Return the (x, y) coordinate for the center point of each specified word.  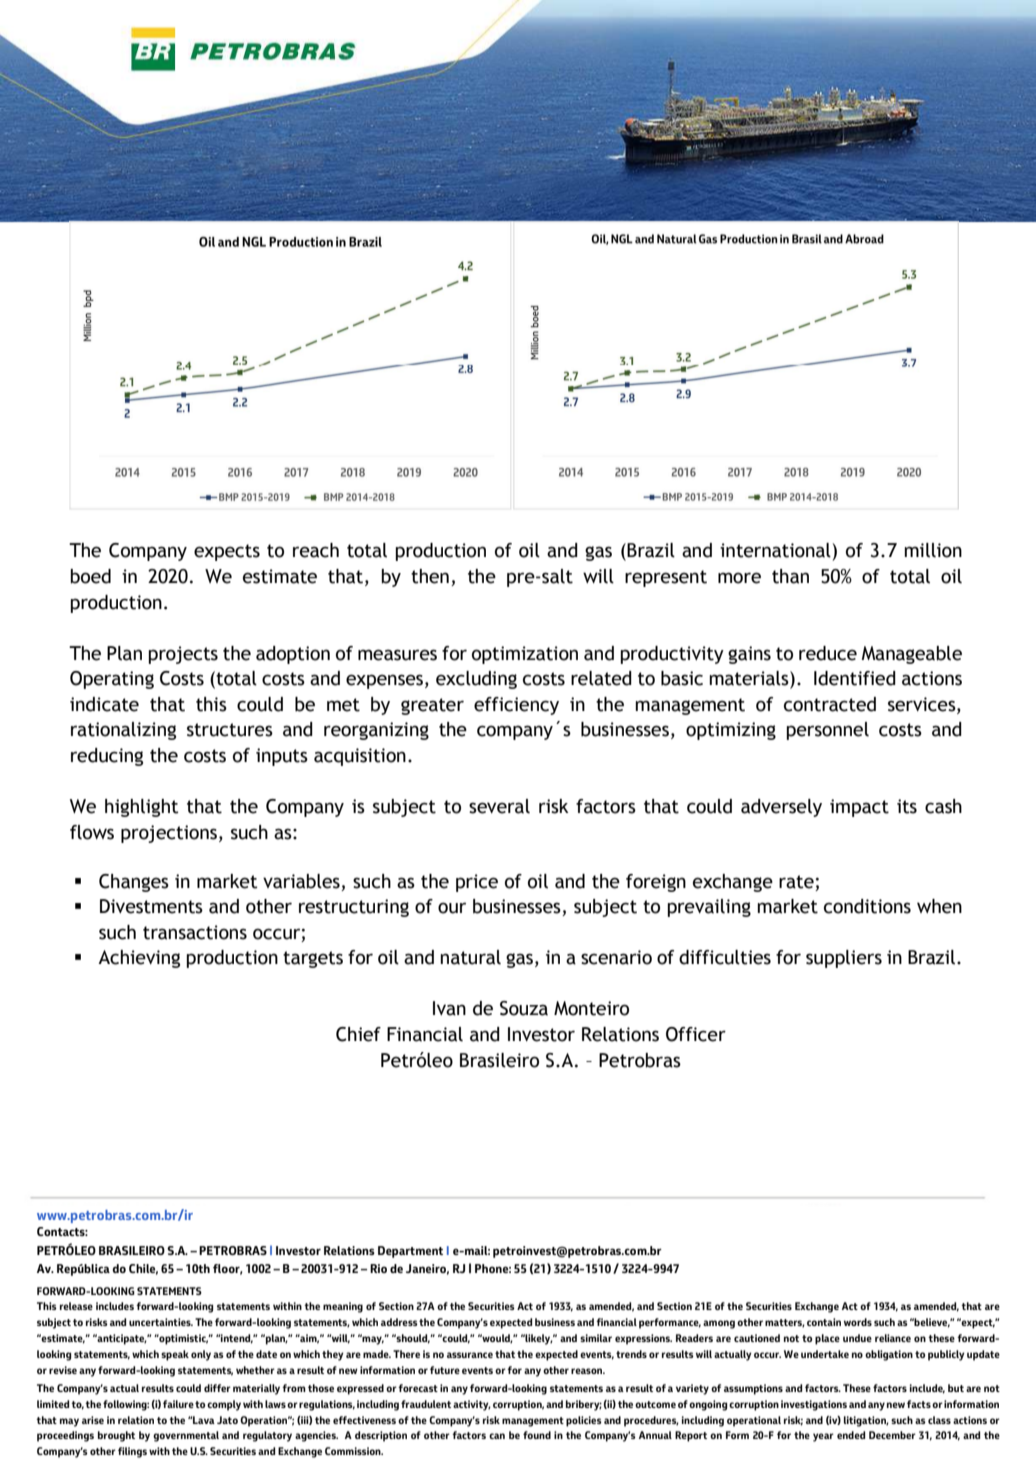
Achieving (139, 959)
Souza (524, 1008)
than (790, 576)
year (823, 1437)
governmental (186, 1436)
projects (183, 655)
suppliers (844, 959)
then (430, 576)
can (497, 1436)
